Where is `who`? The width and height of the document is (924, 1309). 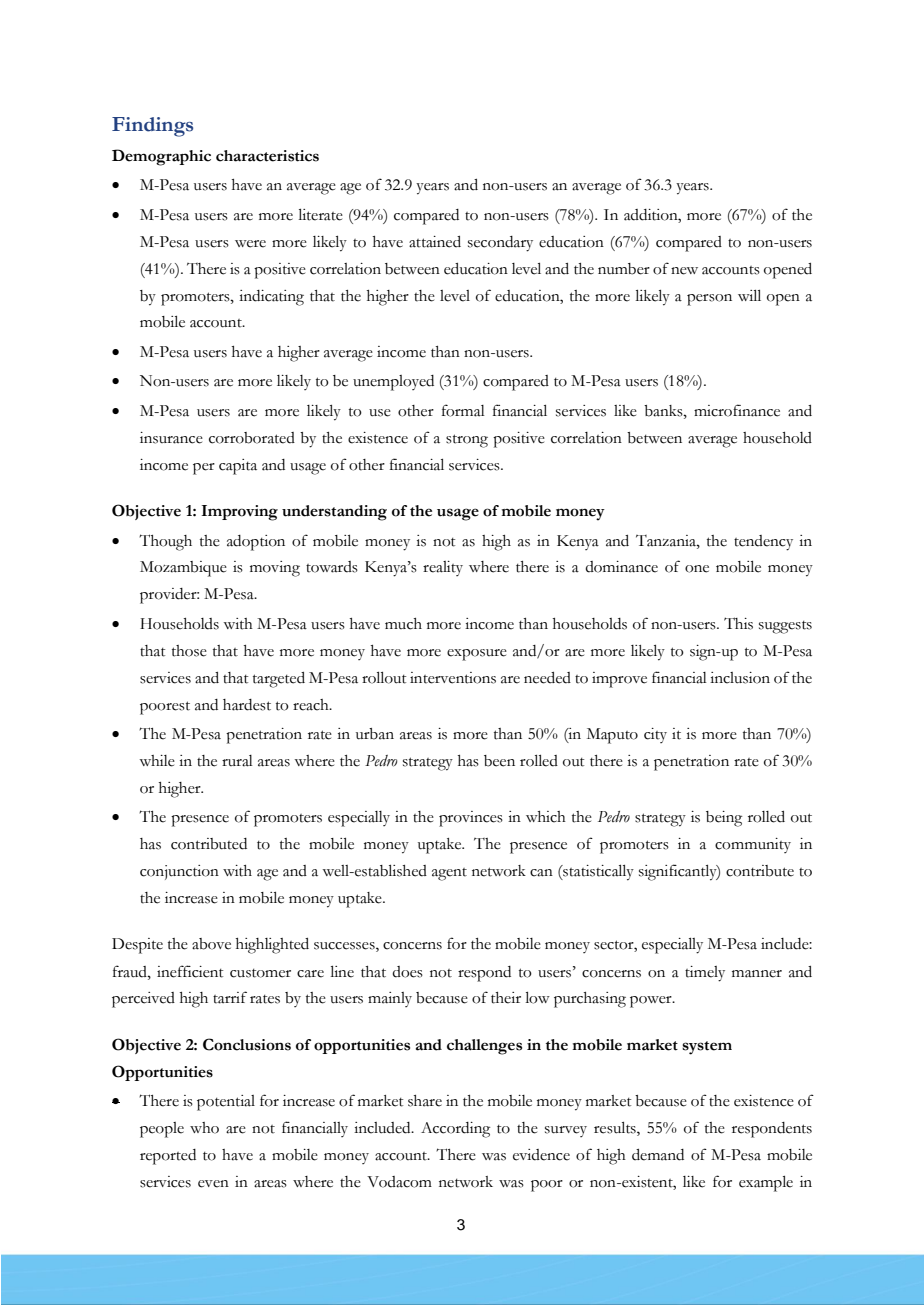
who is located at coordinates (204, 1128).
